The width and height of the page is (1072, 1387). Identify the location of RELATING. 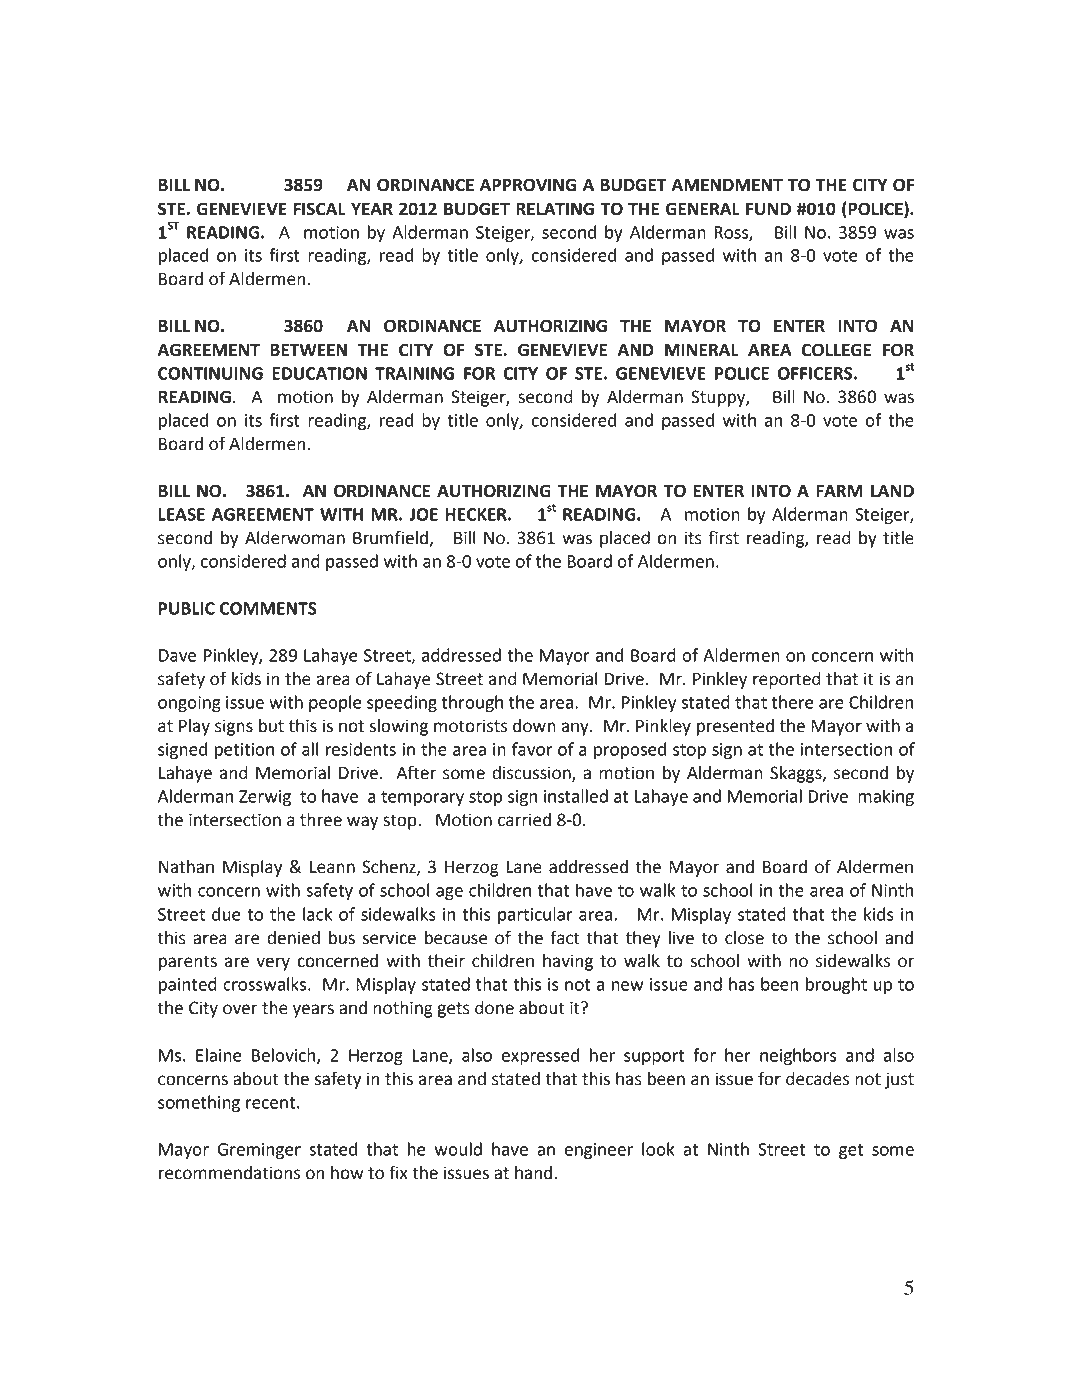
(555, 209).
